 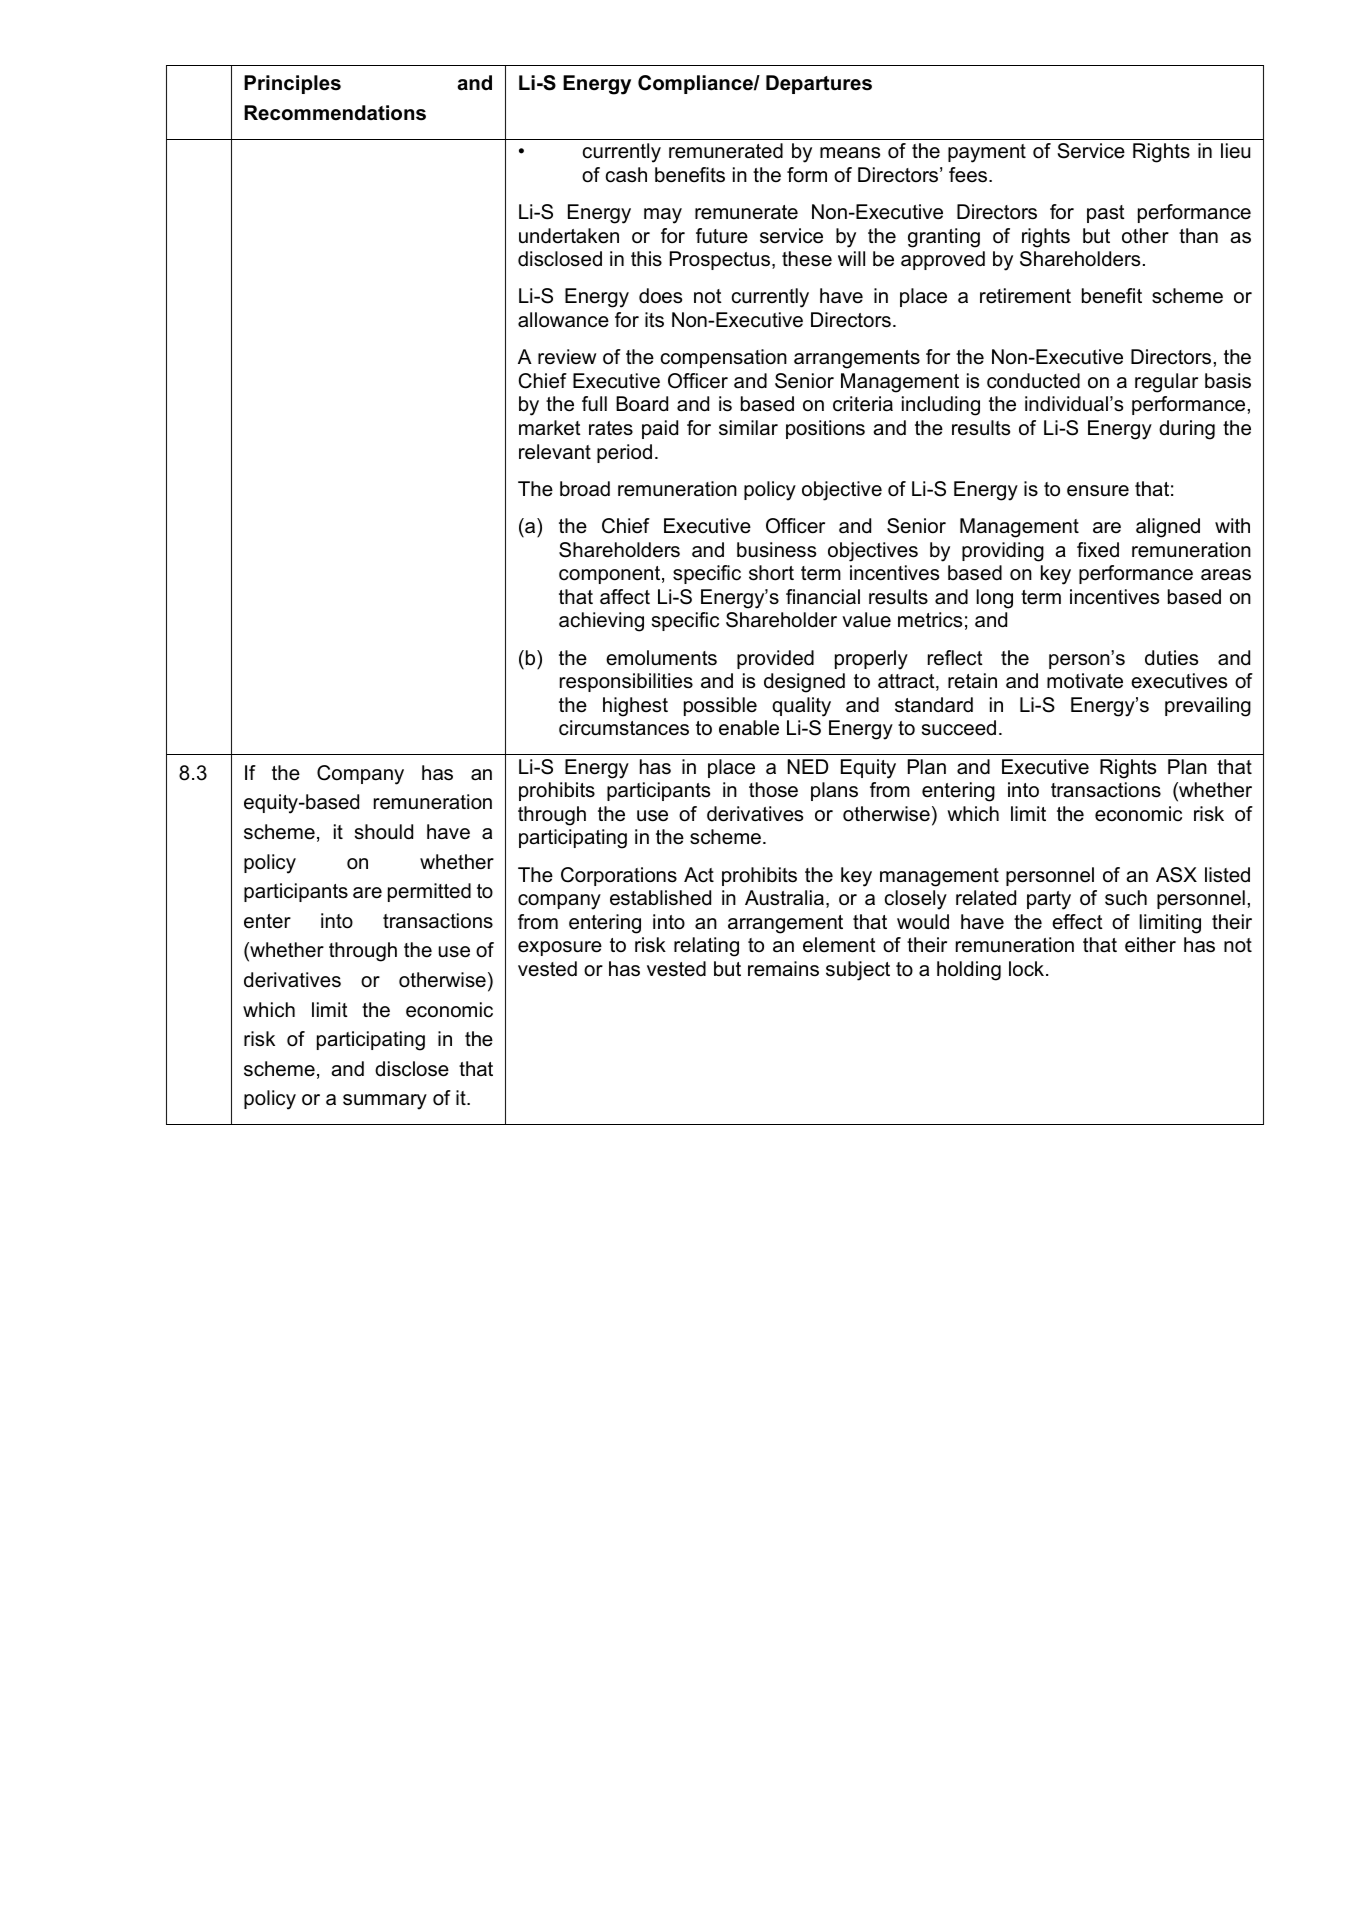 I want to click on should, so click(x=384, y=832).
